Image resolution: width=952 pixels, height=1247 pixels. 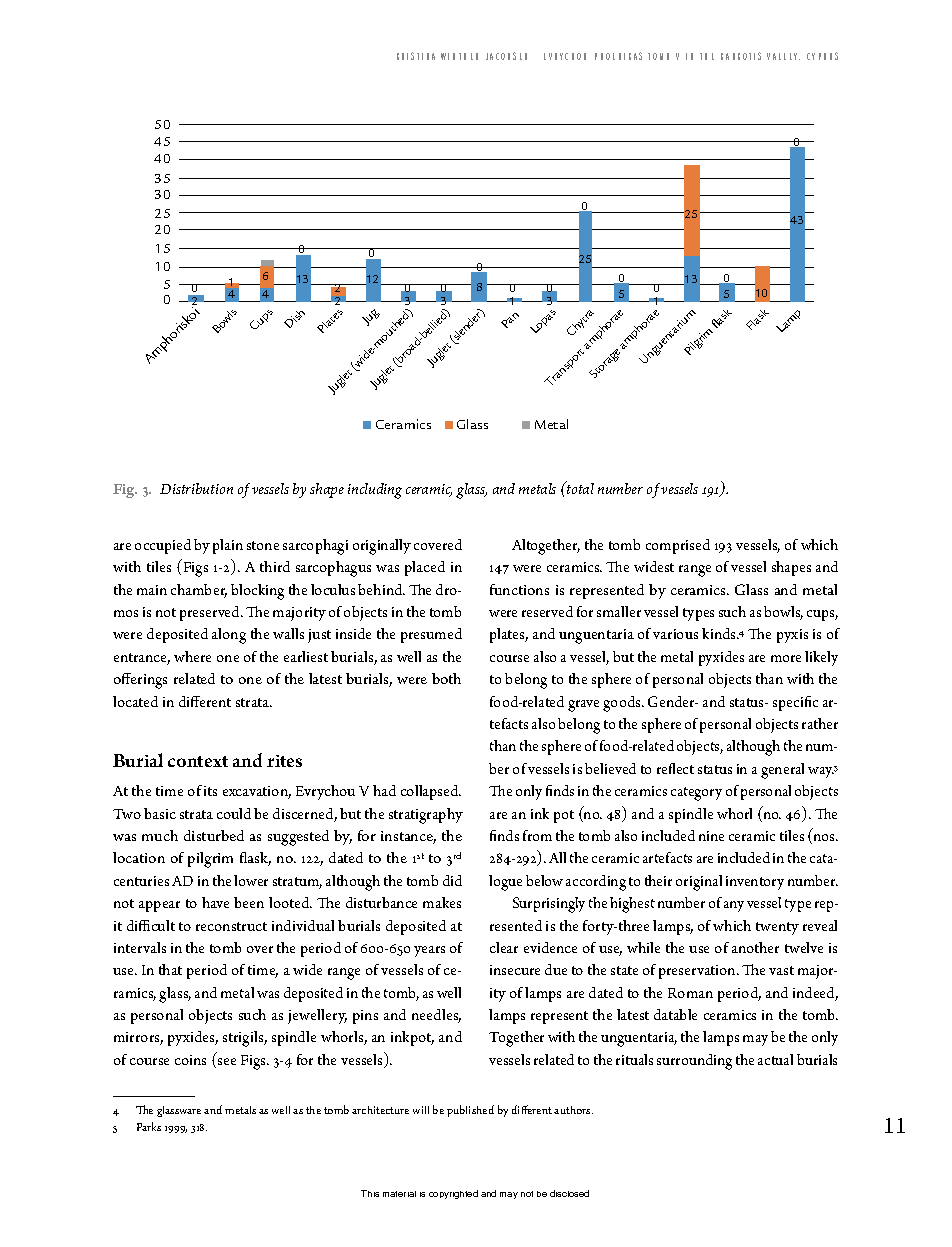 What do you see at coordinates (446, 678) in the screenshot?
I see `both` at bounding box center [446, 678].
